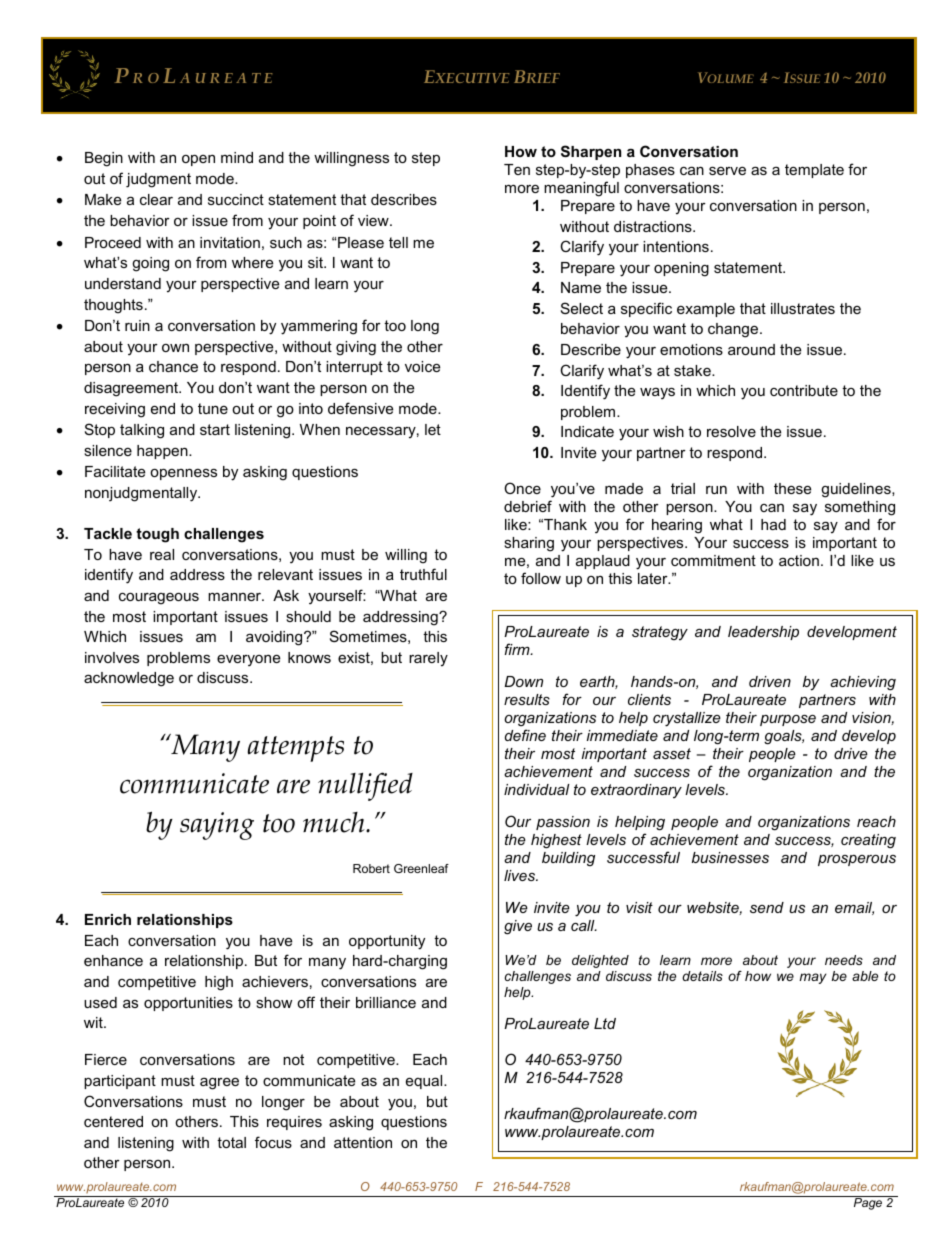 The image size is (952, 1233). Describe the element at coordinates (433, 429) in the image. I see `let` at that location.
